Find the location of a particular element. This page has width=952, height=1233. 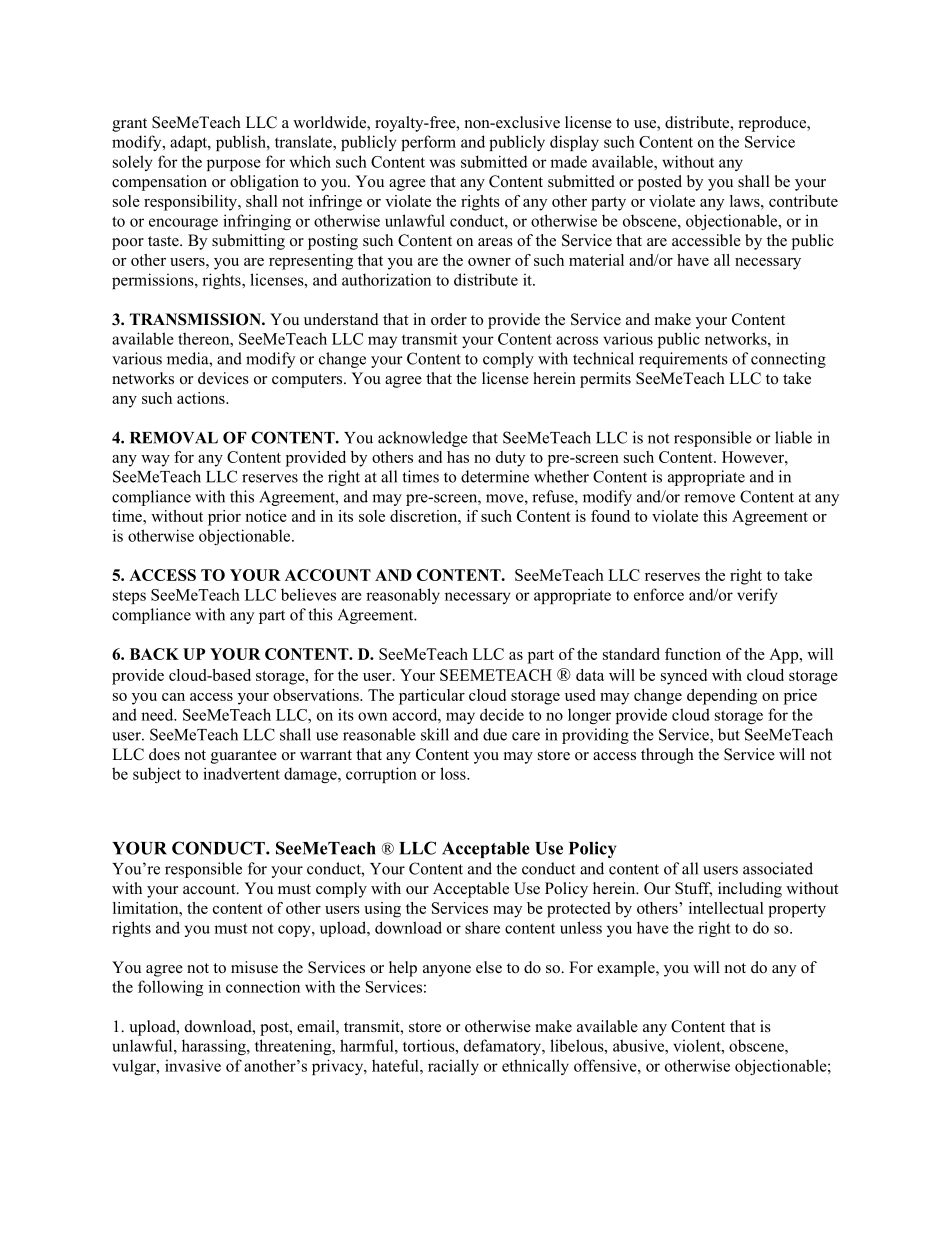

due is located at coordinates (495, 734).
